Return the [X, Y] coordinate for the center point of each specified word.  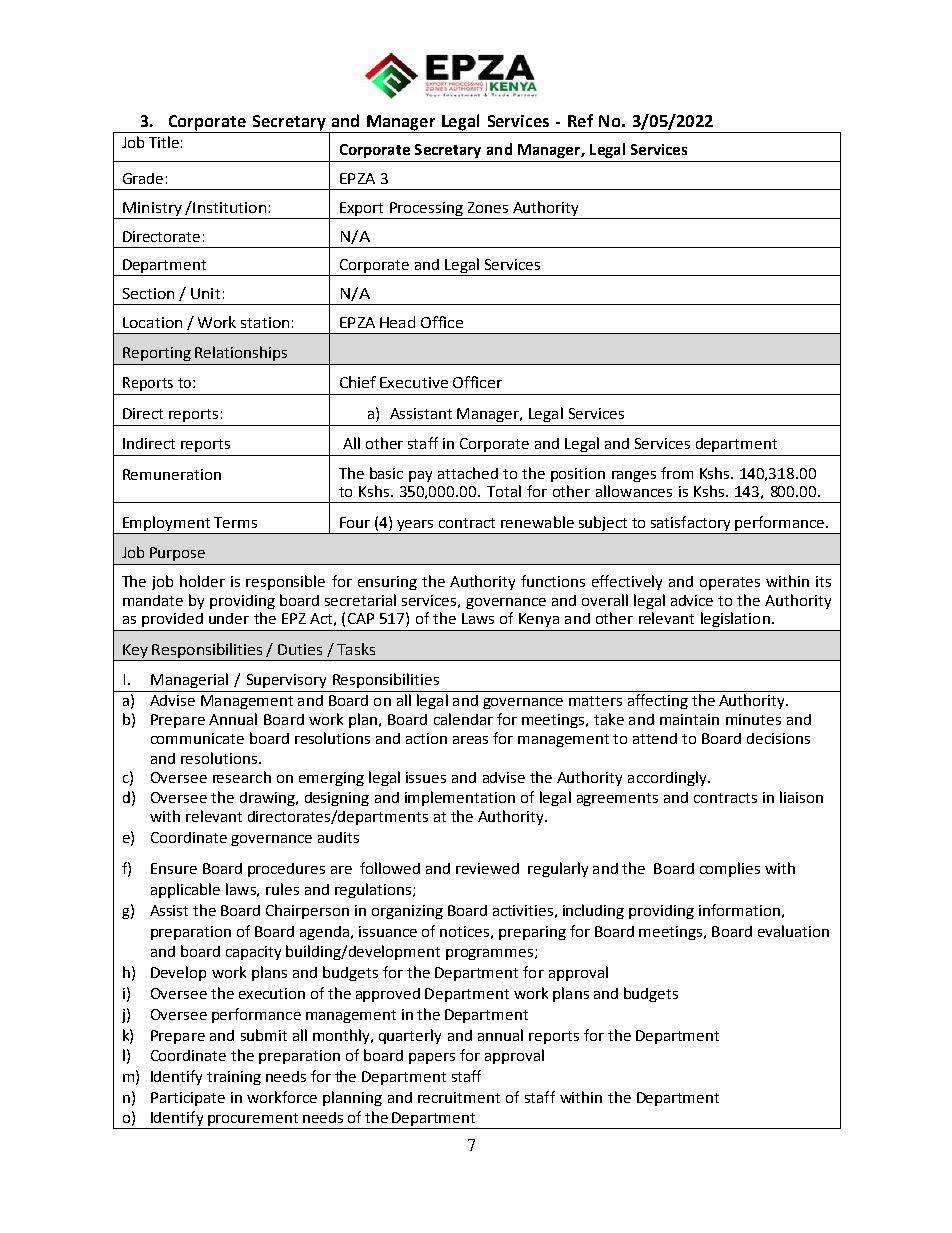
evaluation [793, 931]
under [229, 618]
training [234, 1078]
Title [164, 142]
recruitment [459, 1097]
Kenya [539, 620]
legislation [735, 619]
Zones [488, 207]
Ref [580, 120]
